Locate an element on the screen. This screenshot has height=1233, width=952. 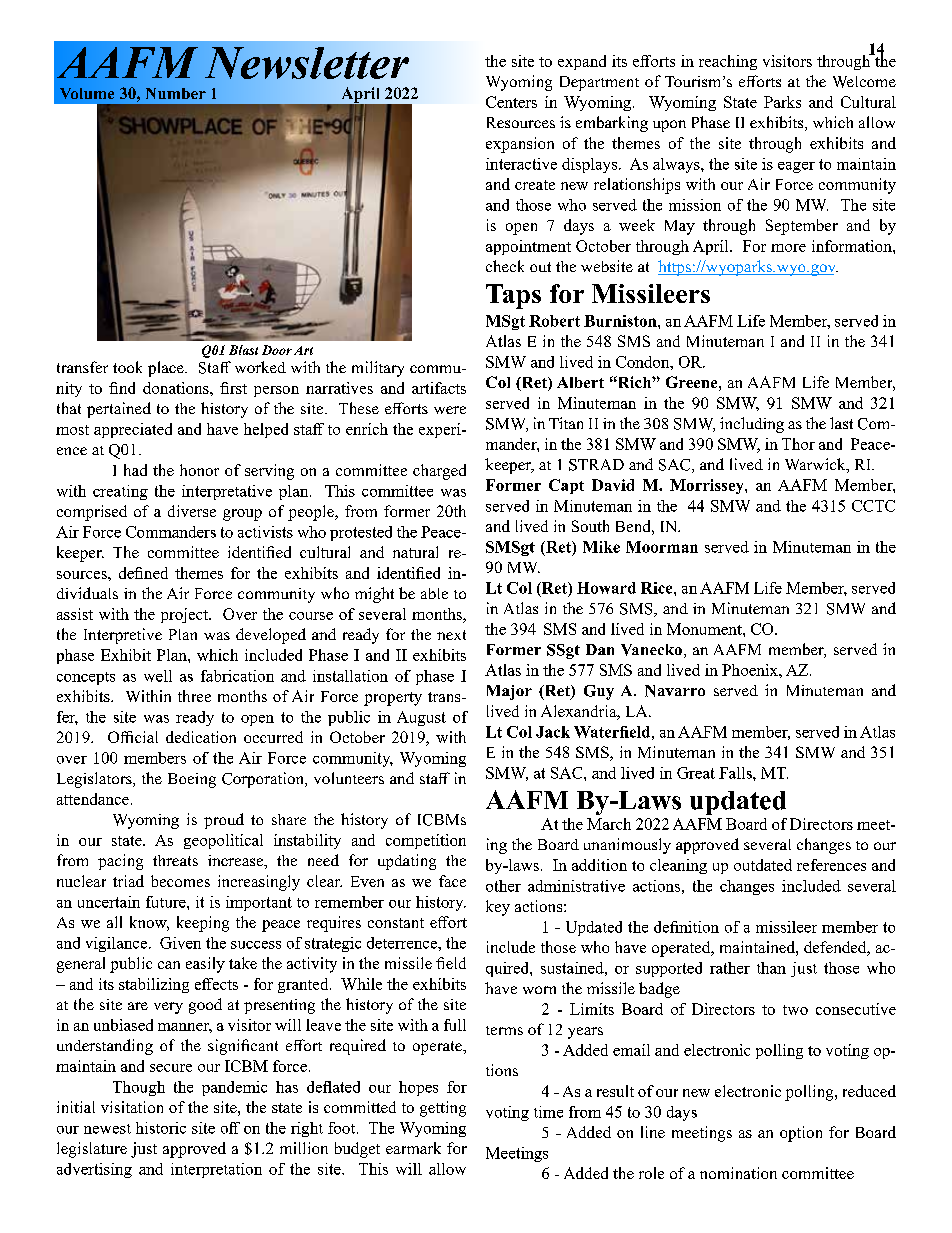
Centers is located at coordinates (511, 102).
